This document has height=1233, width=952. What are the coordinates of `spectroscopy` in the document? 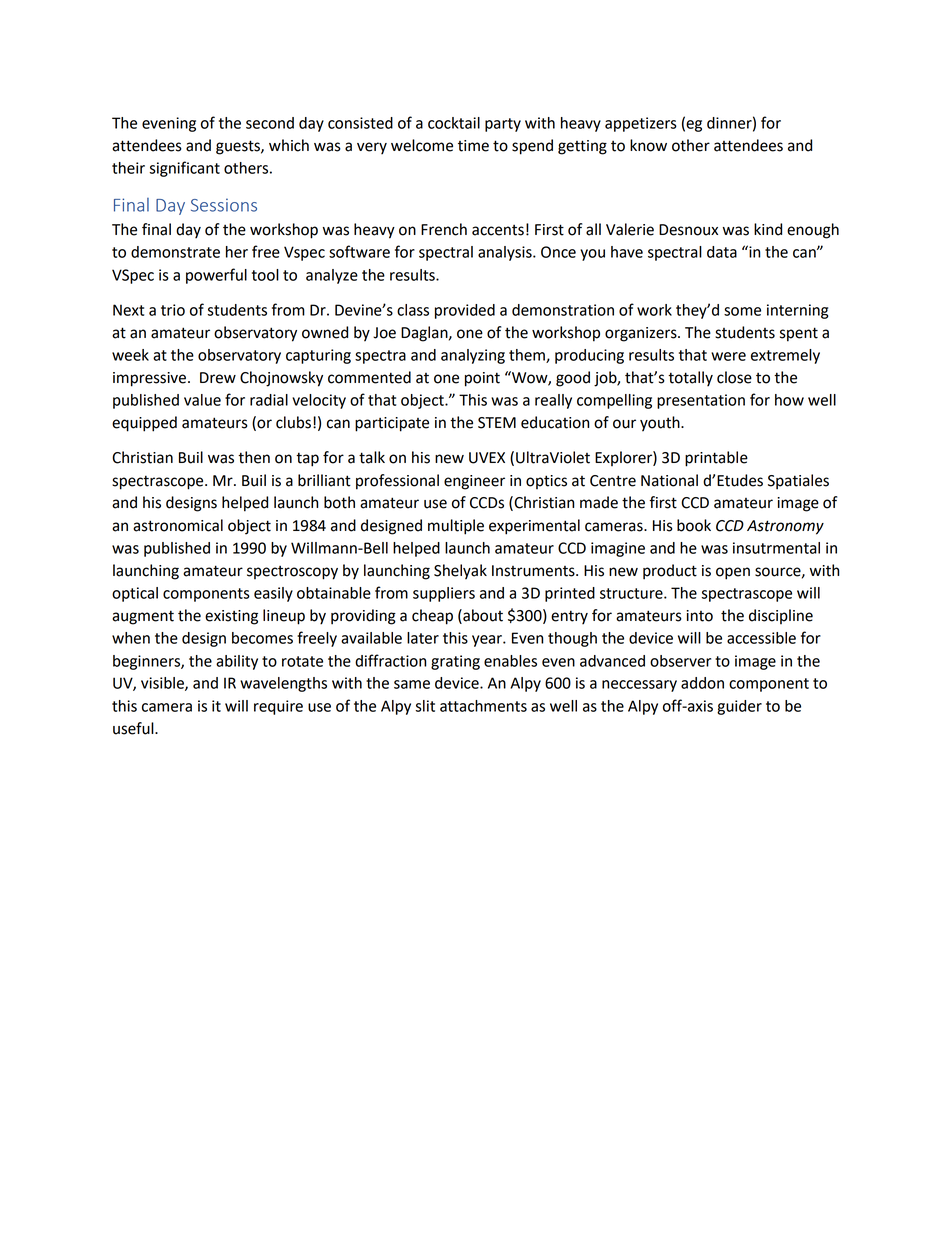 It's located at (292, 573).
